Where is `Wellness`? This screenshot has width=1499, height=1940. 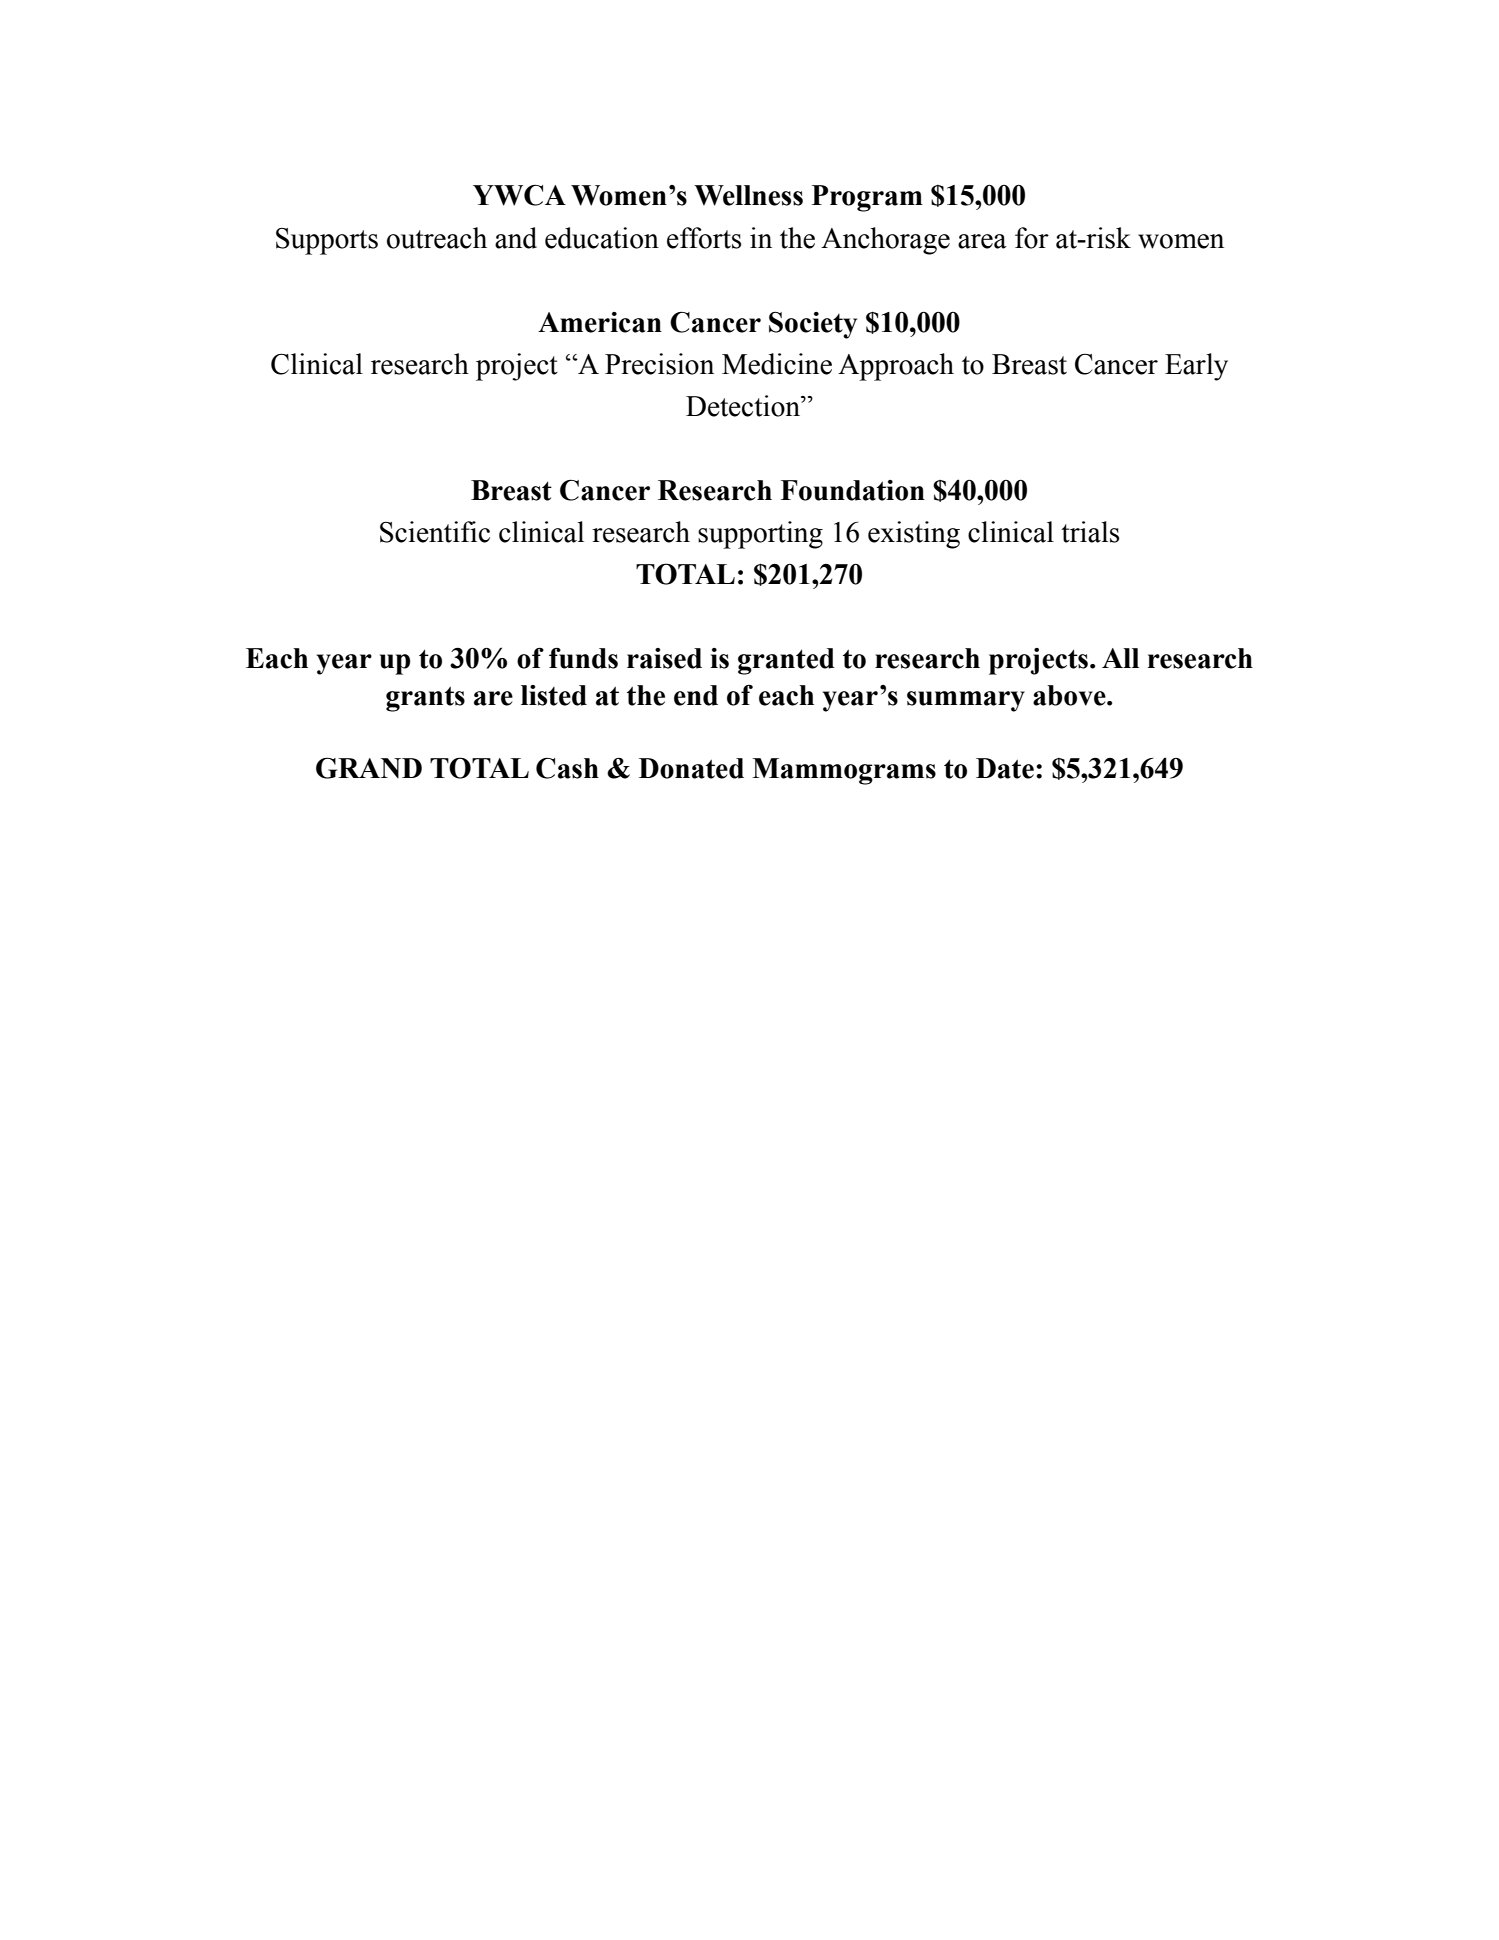
Wellness is located at coordinates (748, 195).
